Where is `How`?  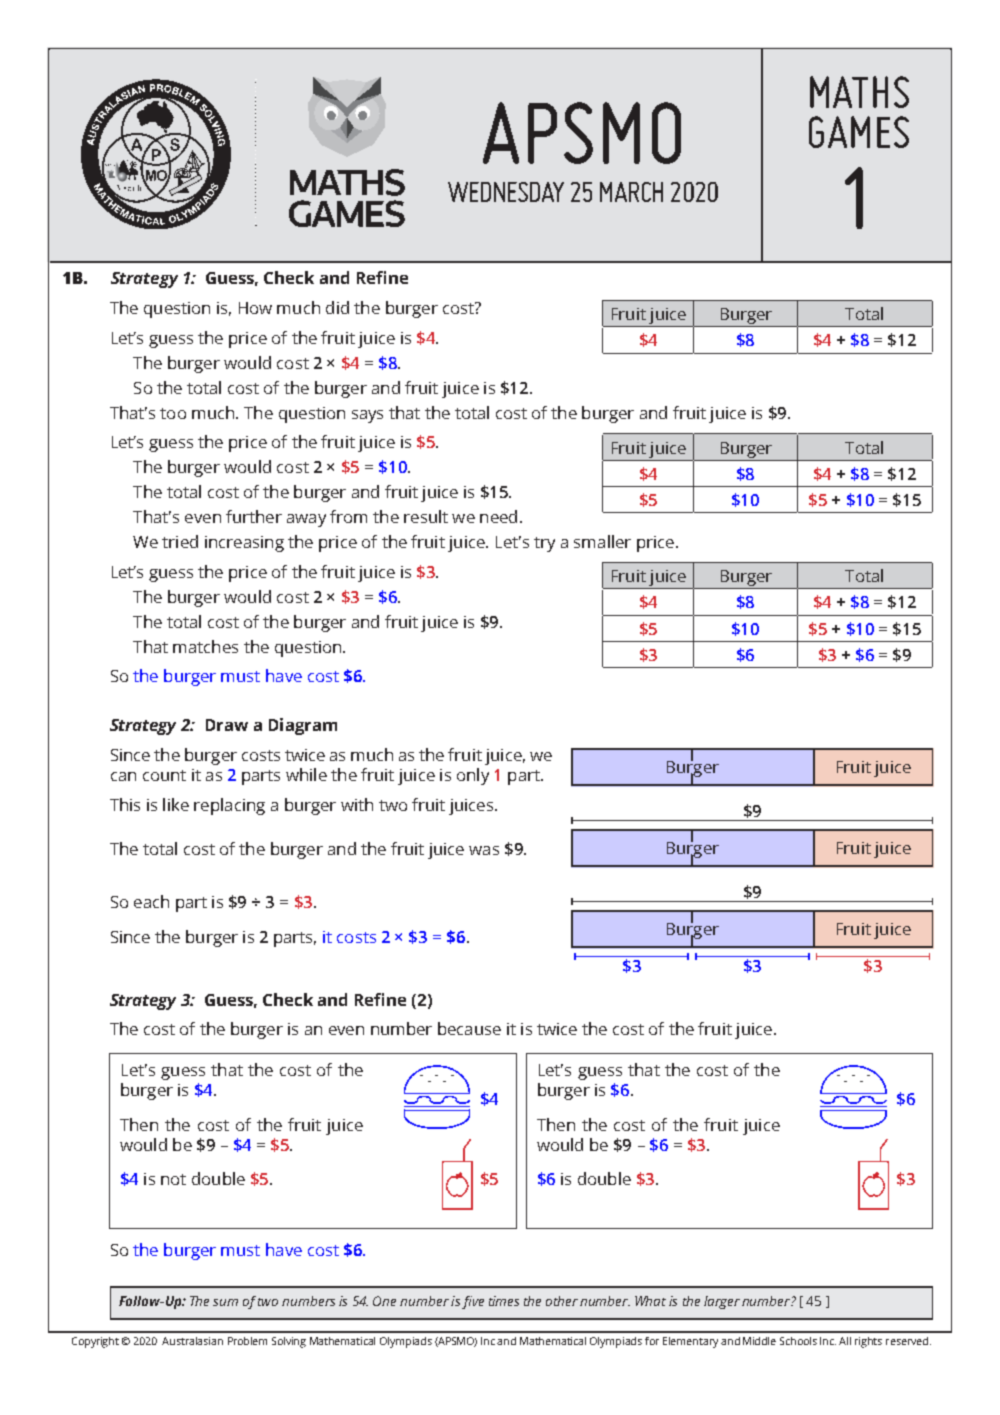 How is located at coordinates (255, 308).
